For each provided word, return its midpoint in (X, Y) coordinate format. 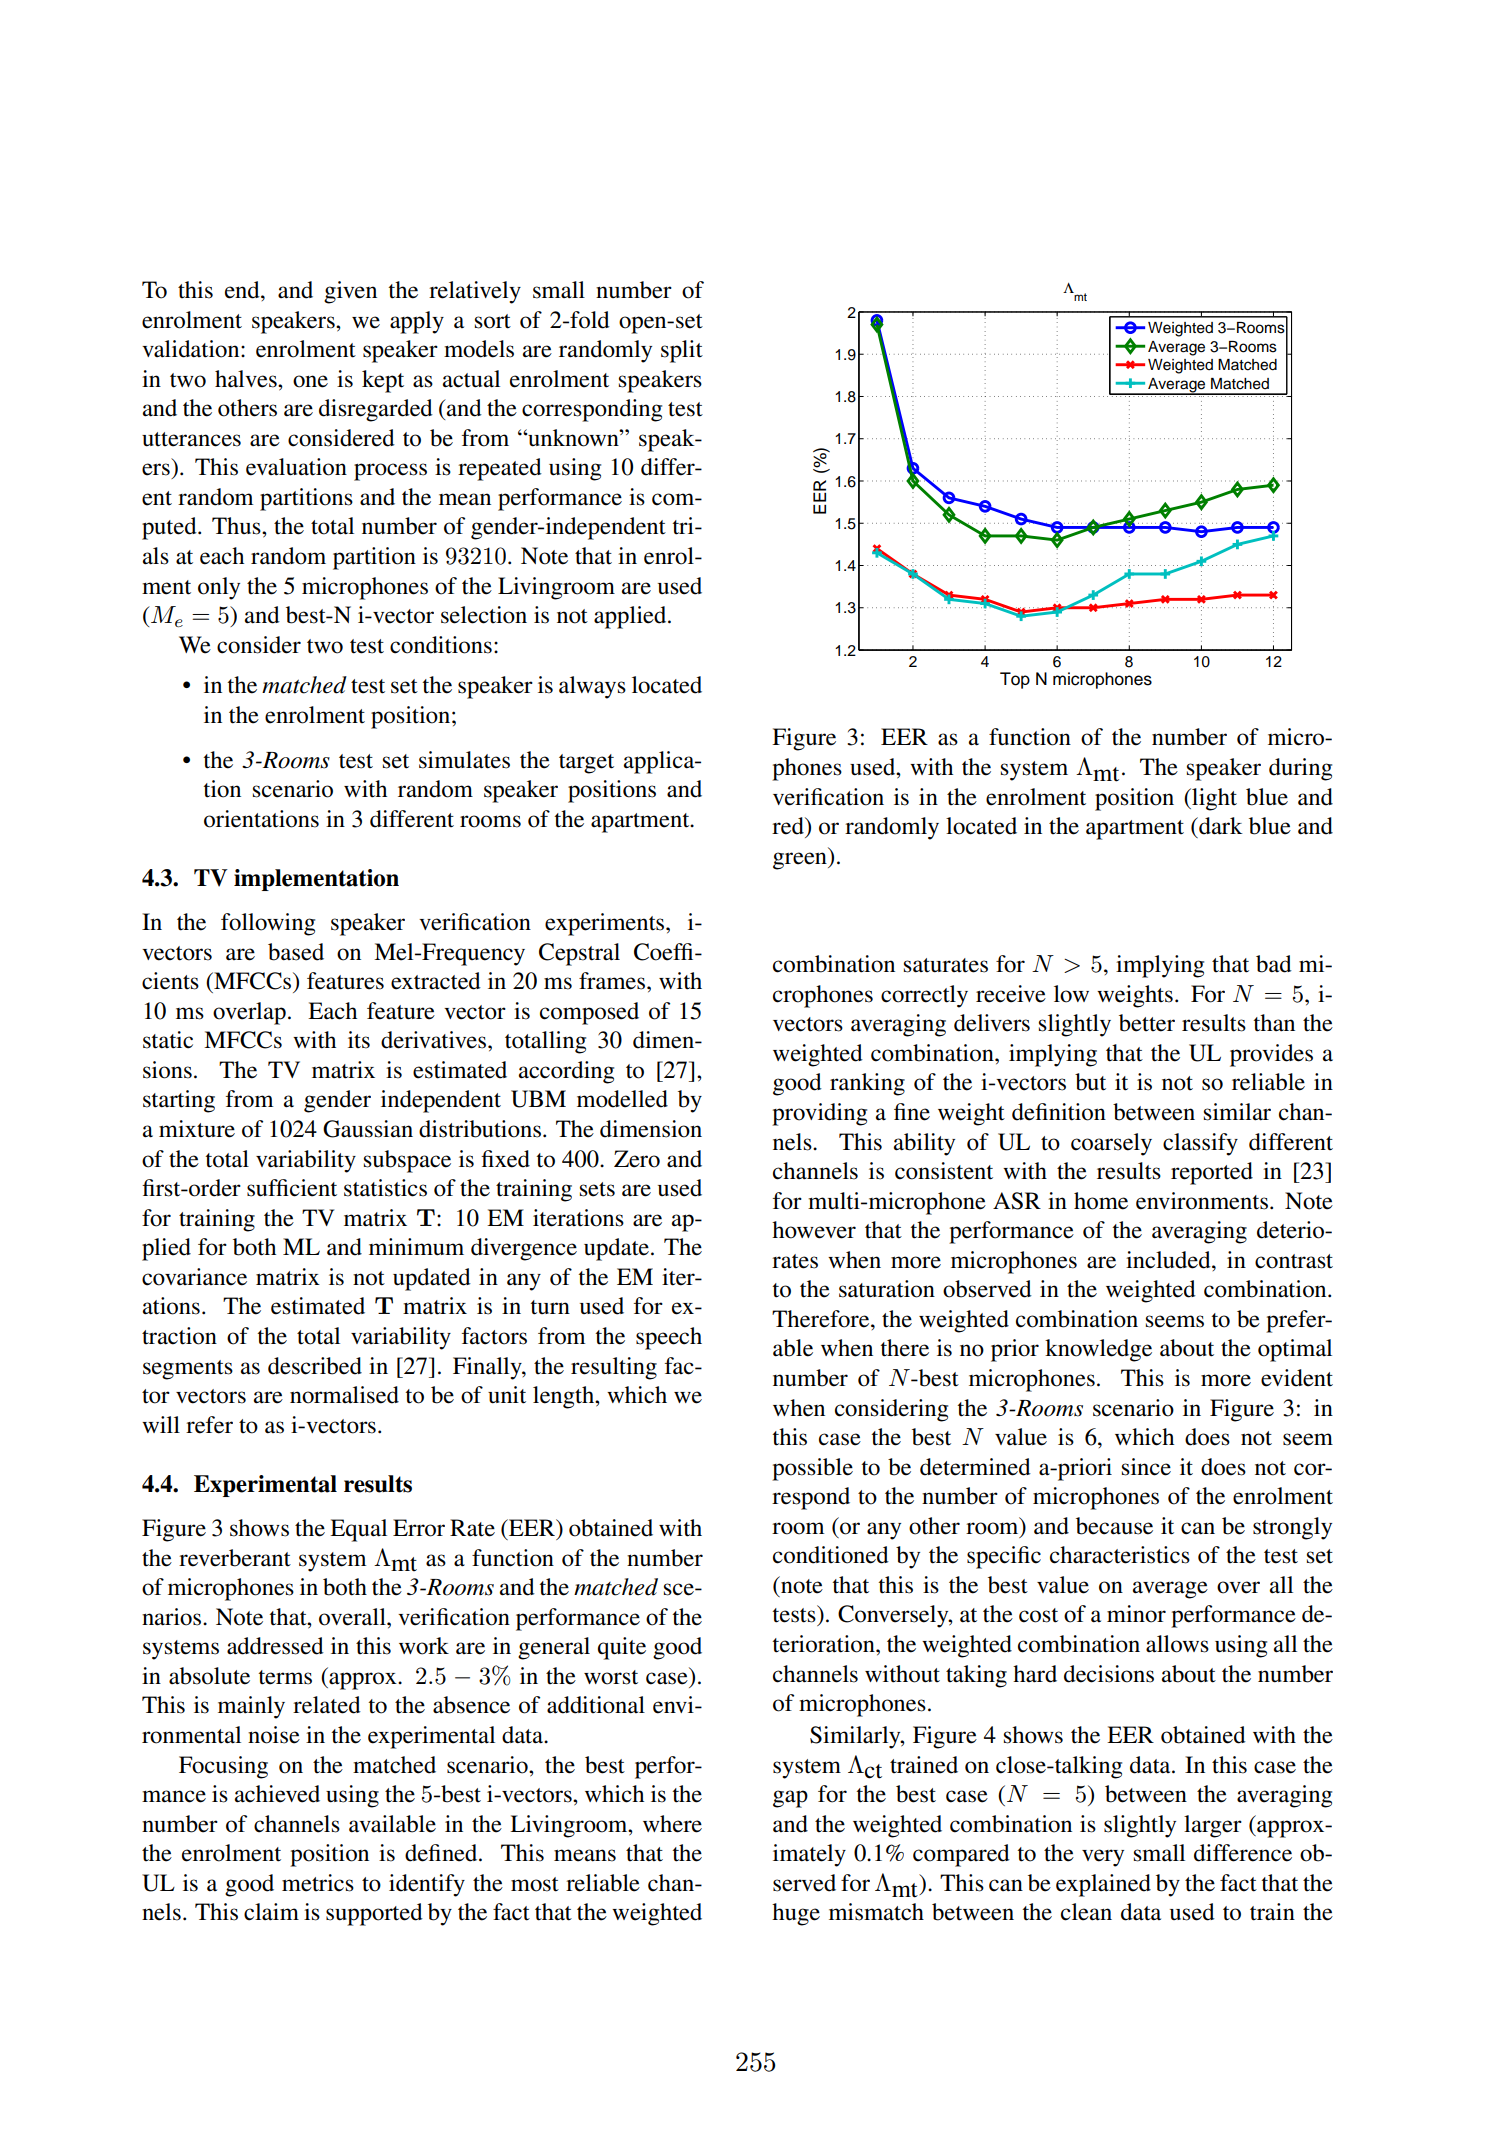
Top (1015, 680)
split (682, 351)
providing (819, 1114)
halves (247, 379)
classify (1200, 1144)
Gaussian (368, 1129)
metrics (318, 1883)
